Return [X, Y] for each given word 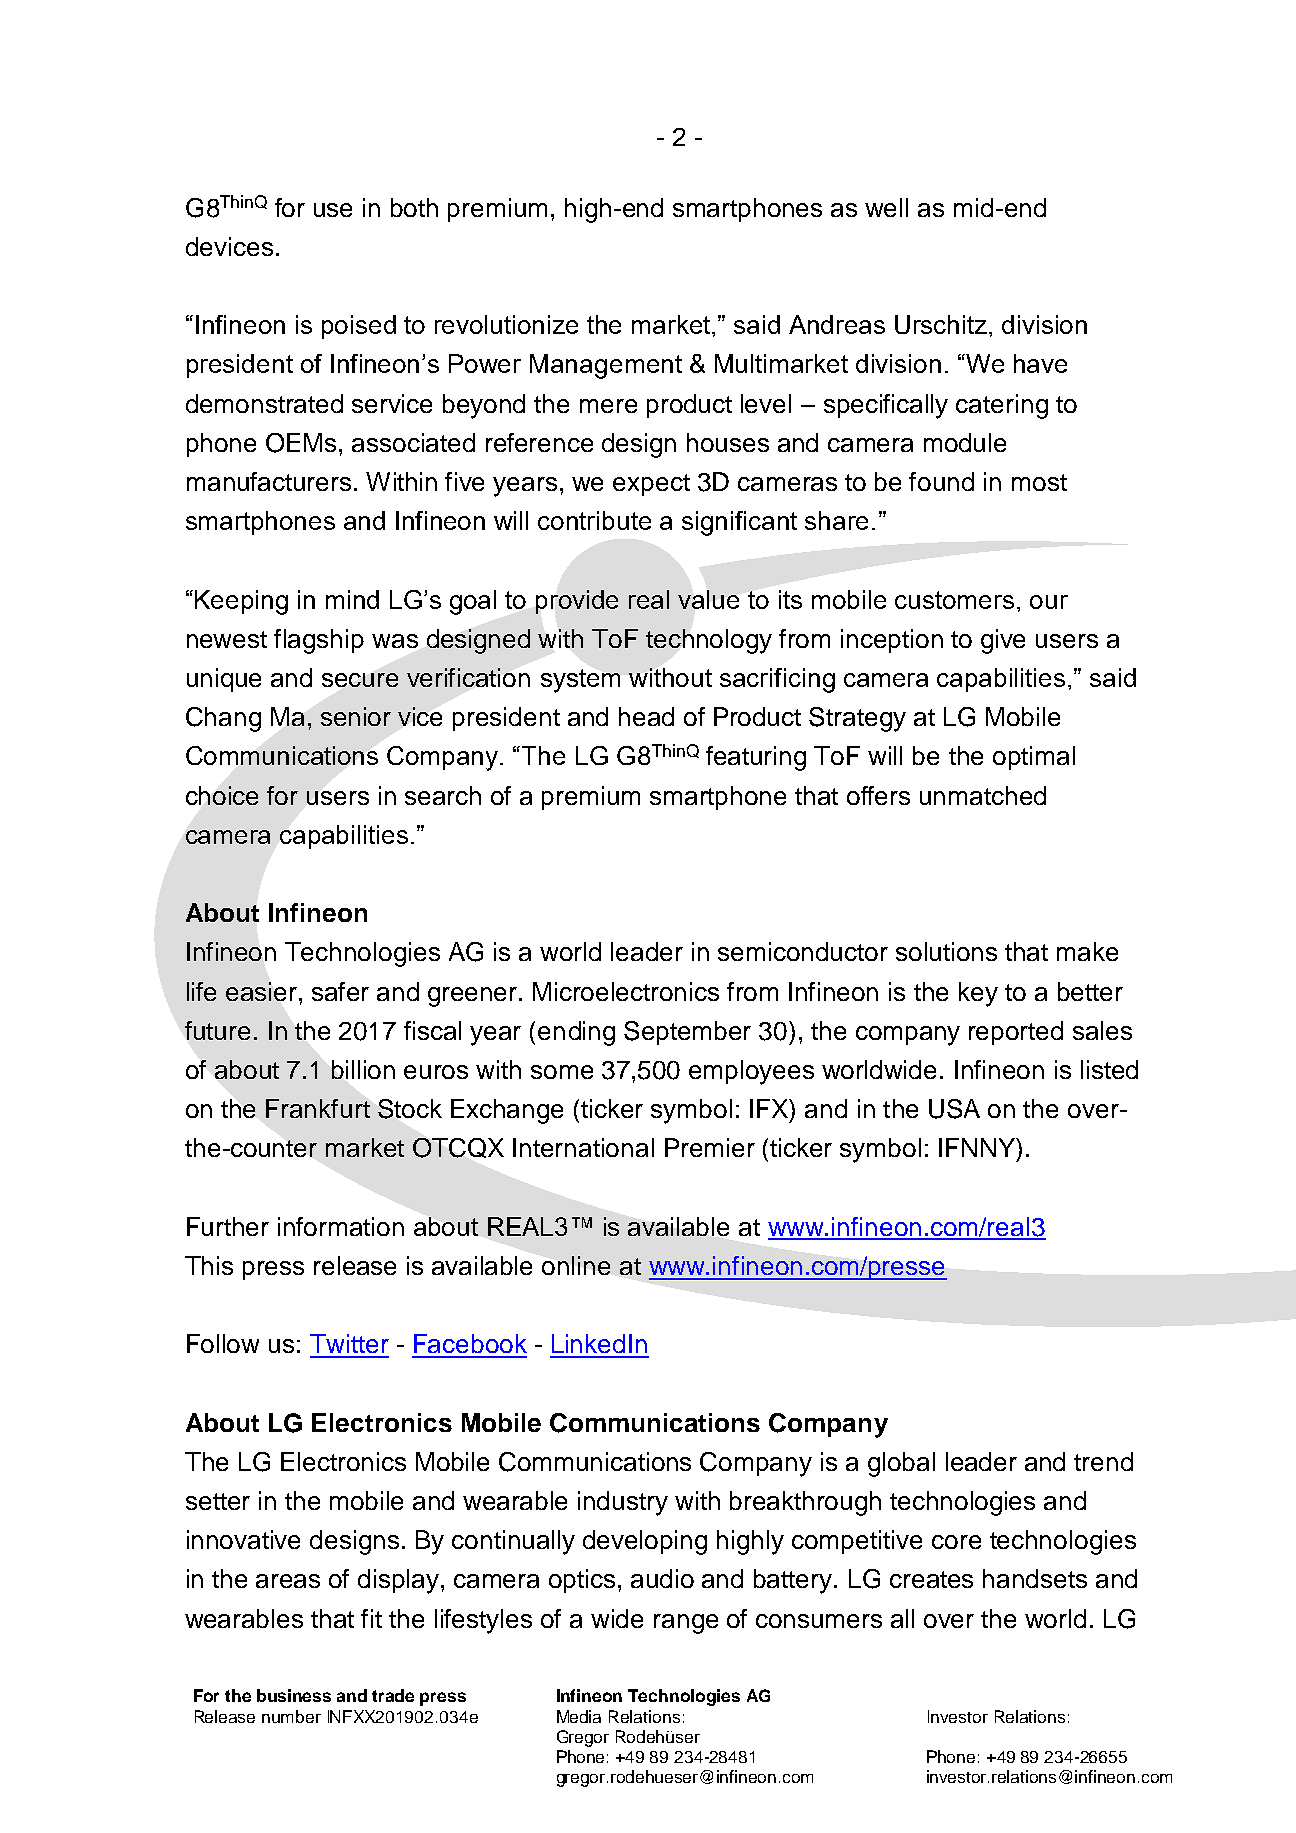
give [1003, 641]
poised [359, 327]
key [978, 994]
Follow [223, 1343]
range [686, 1624]
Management [606, 366]
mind [352, 599]
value [708, 599]
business [294, 1695]
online [576, 1265]
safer [340, 991]
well [886, 207]
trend [1103, 1461]
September [687, 1033]
